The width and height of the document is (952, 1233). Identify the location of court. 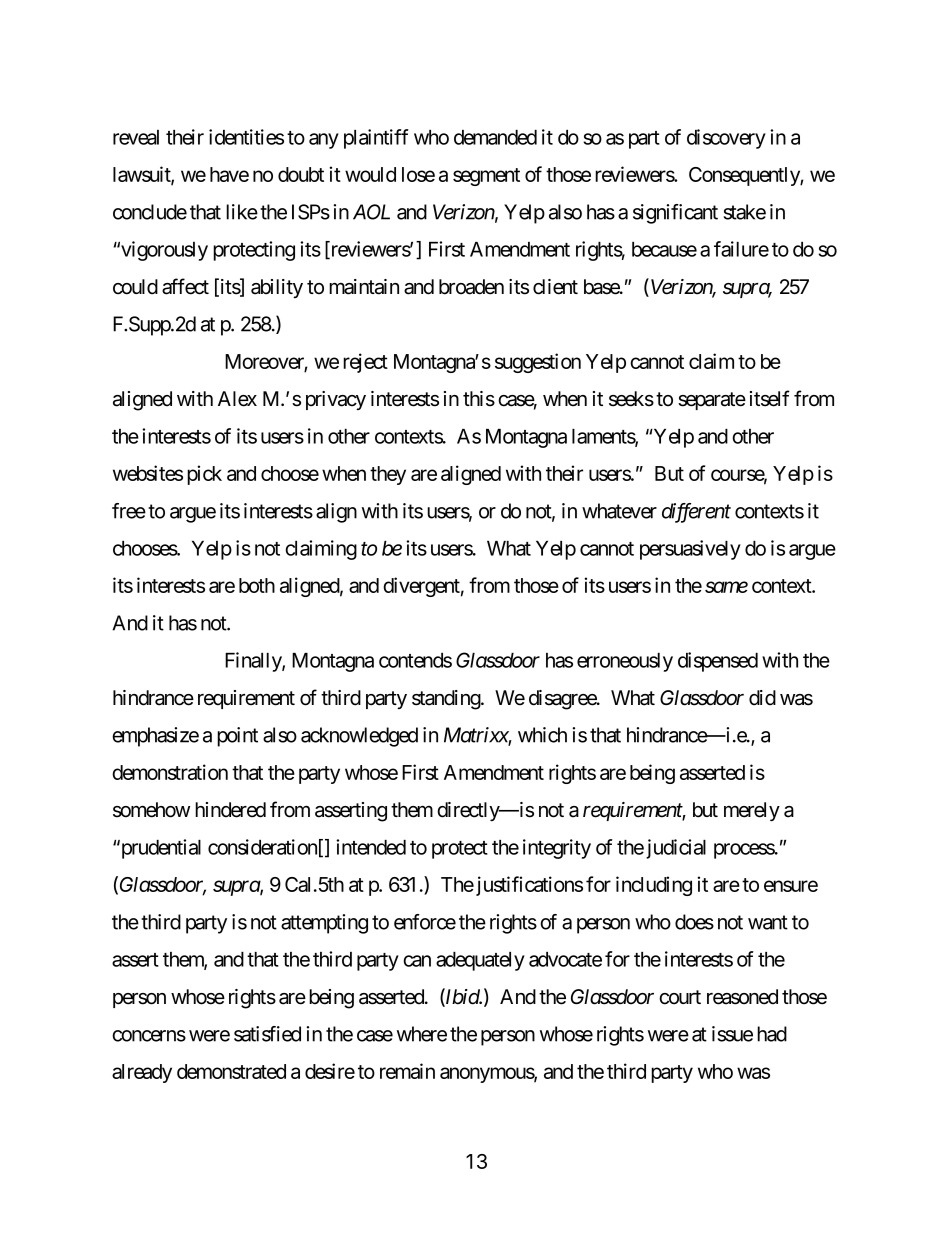
(680, 997).
